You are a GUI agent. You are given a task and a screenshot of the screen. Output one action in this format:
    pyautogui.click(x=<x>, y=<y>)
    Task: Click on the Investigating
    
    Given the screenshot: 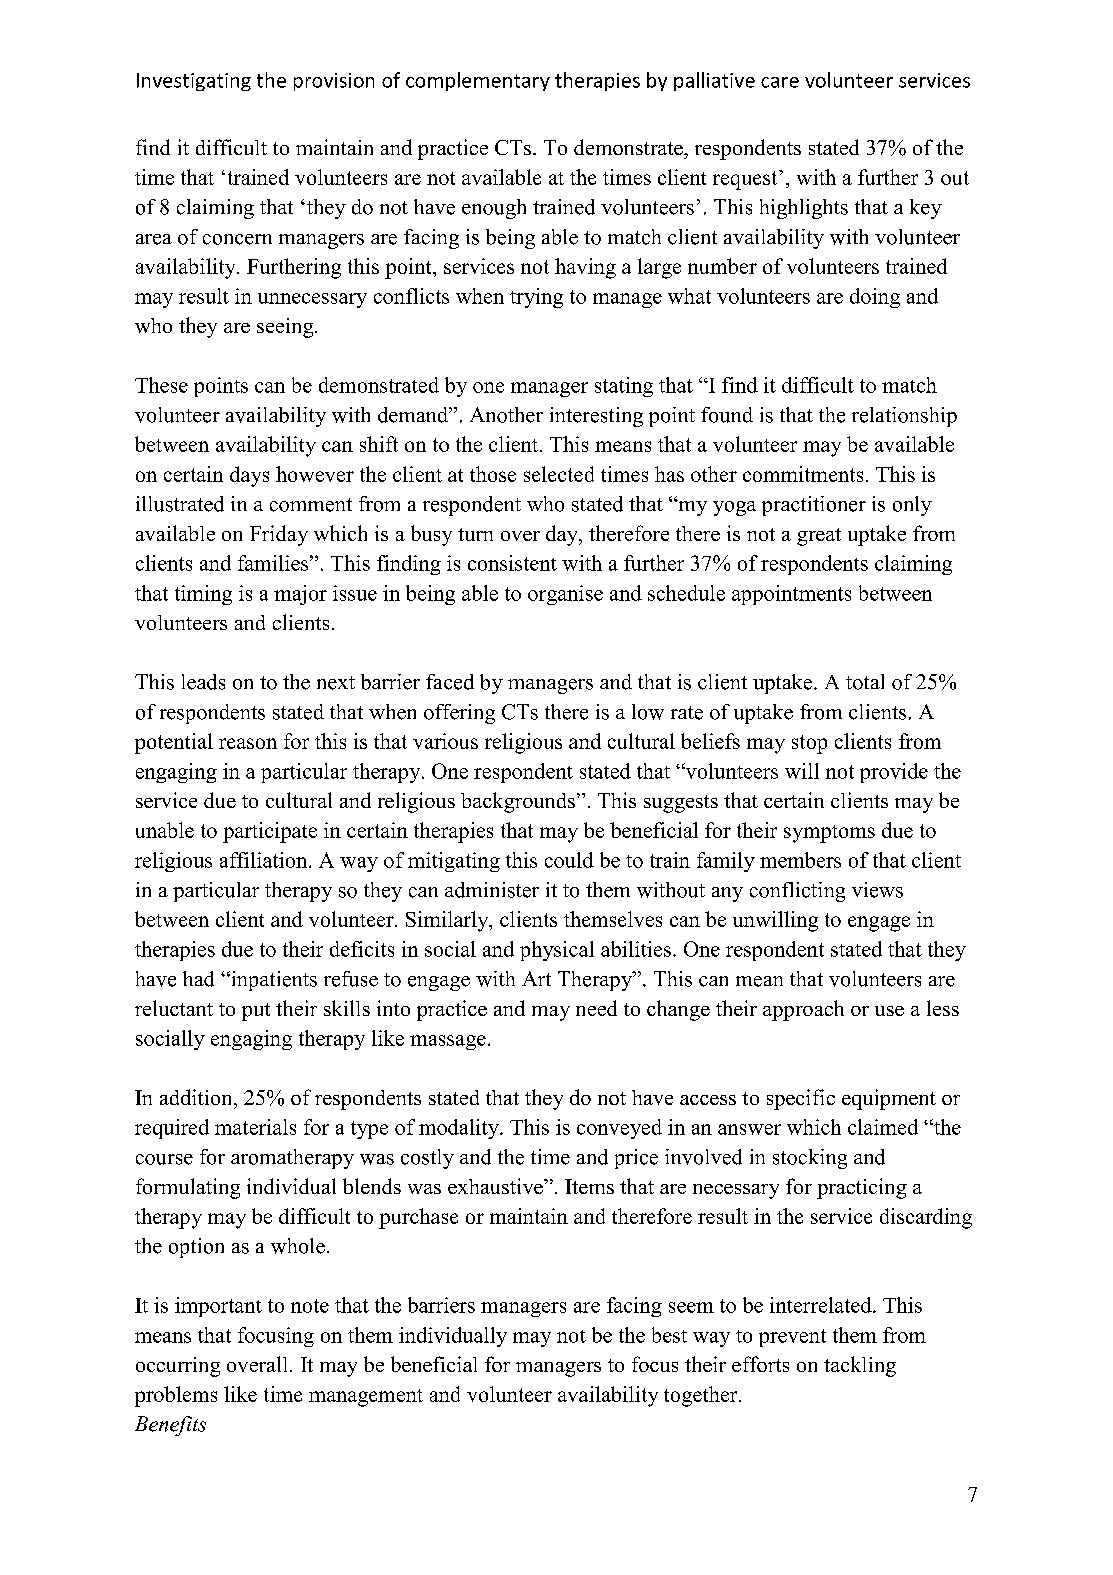 What is the action you would take?
    pyautogui.click(x=194, y=82)
